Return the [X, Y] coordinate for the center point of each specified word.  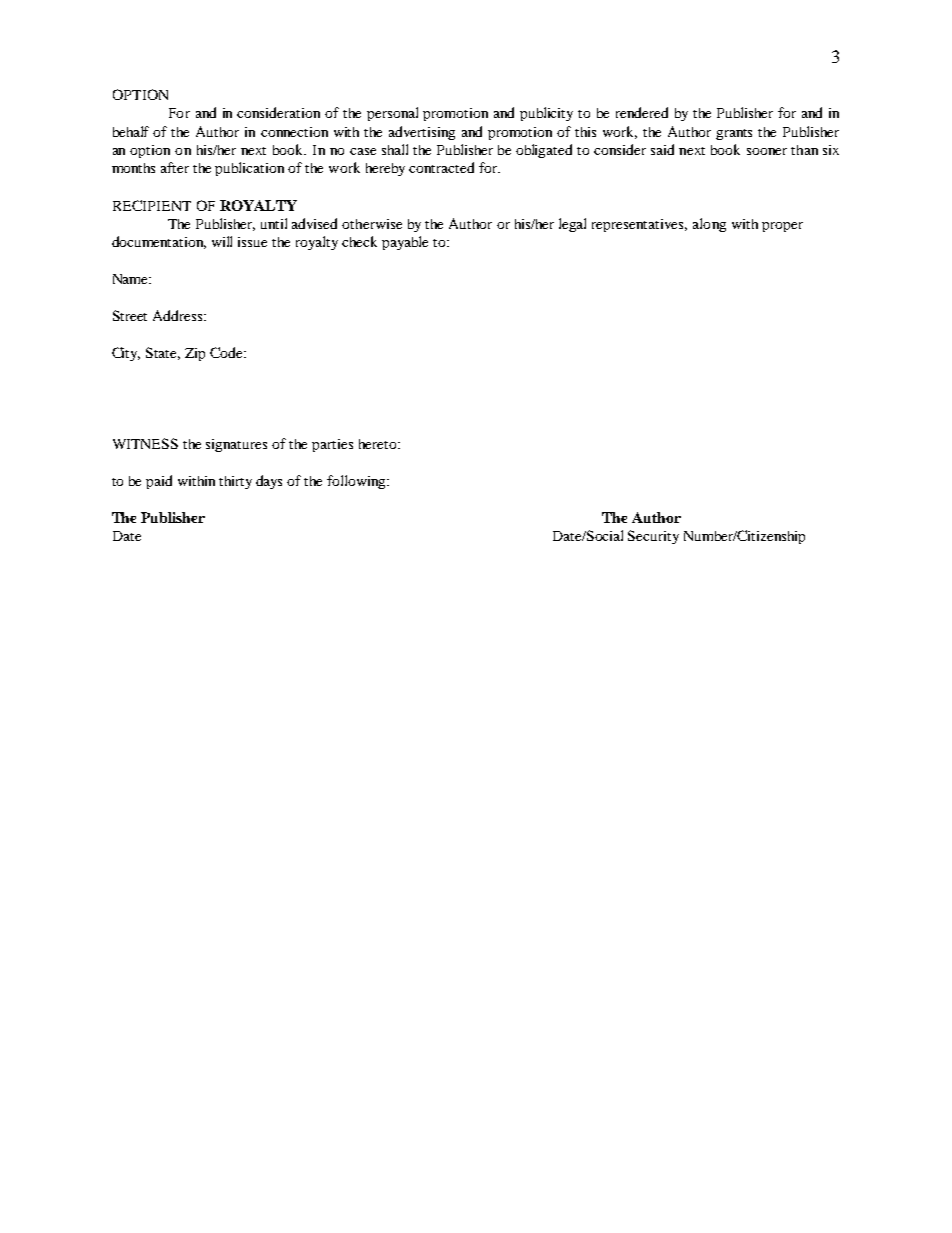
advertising [422, 133]
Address [179, 315]
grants [734, 134]
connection [294, 132]
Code [228, 352]
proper [782, 227]
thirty [235, 482]
